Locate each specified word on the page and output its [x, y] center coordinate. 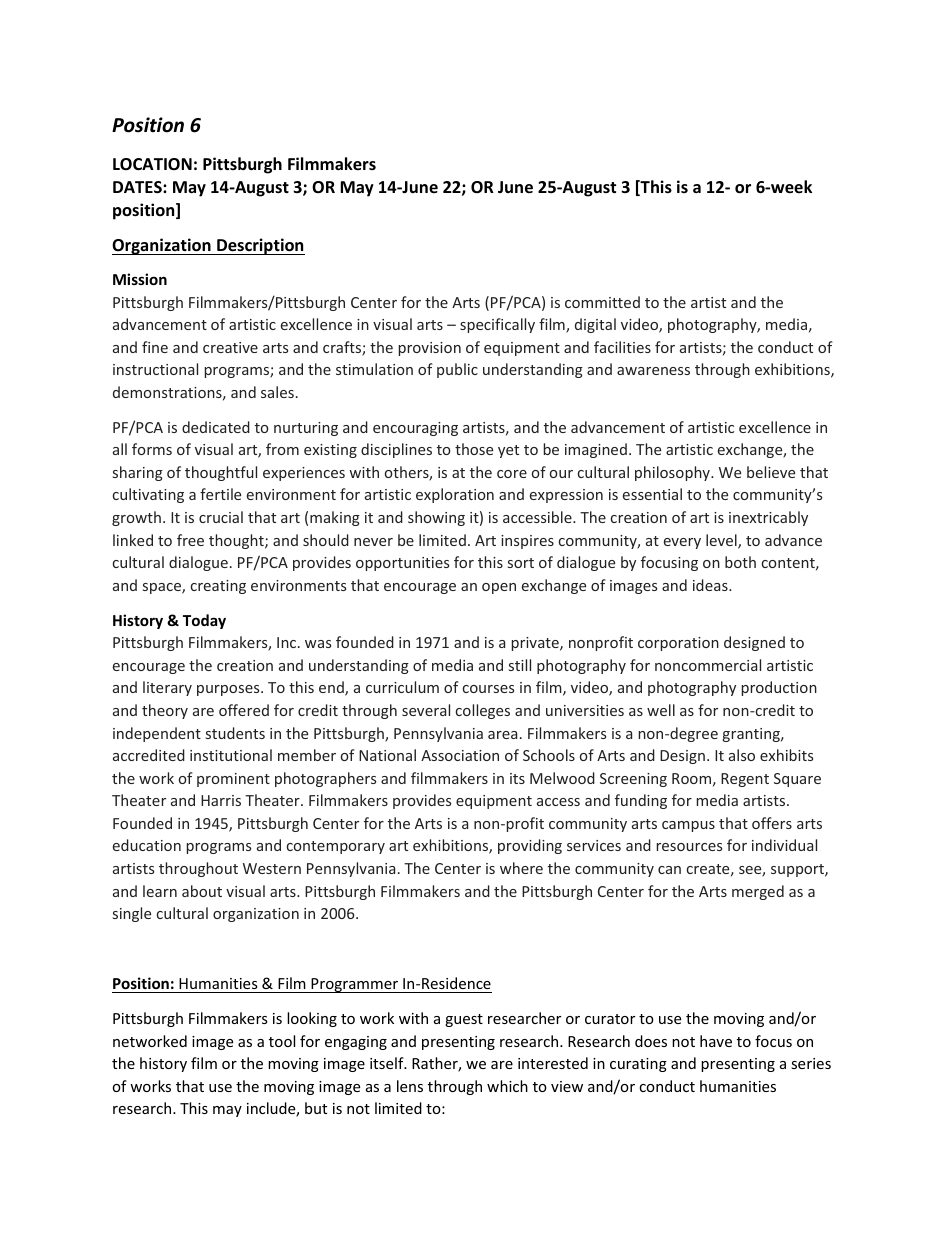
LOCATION [152, 164]
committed [602, 302]
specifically [497, 325]
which [507, 1086]
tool [282, 1041]
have [716, 1041]
